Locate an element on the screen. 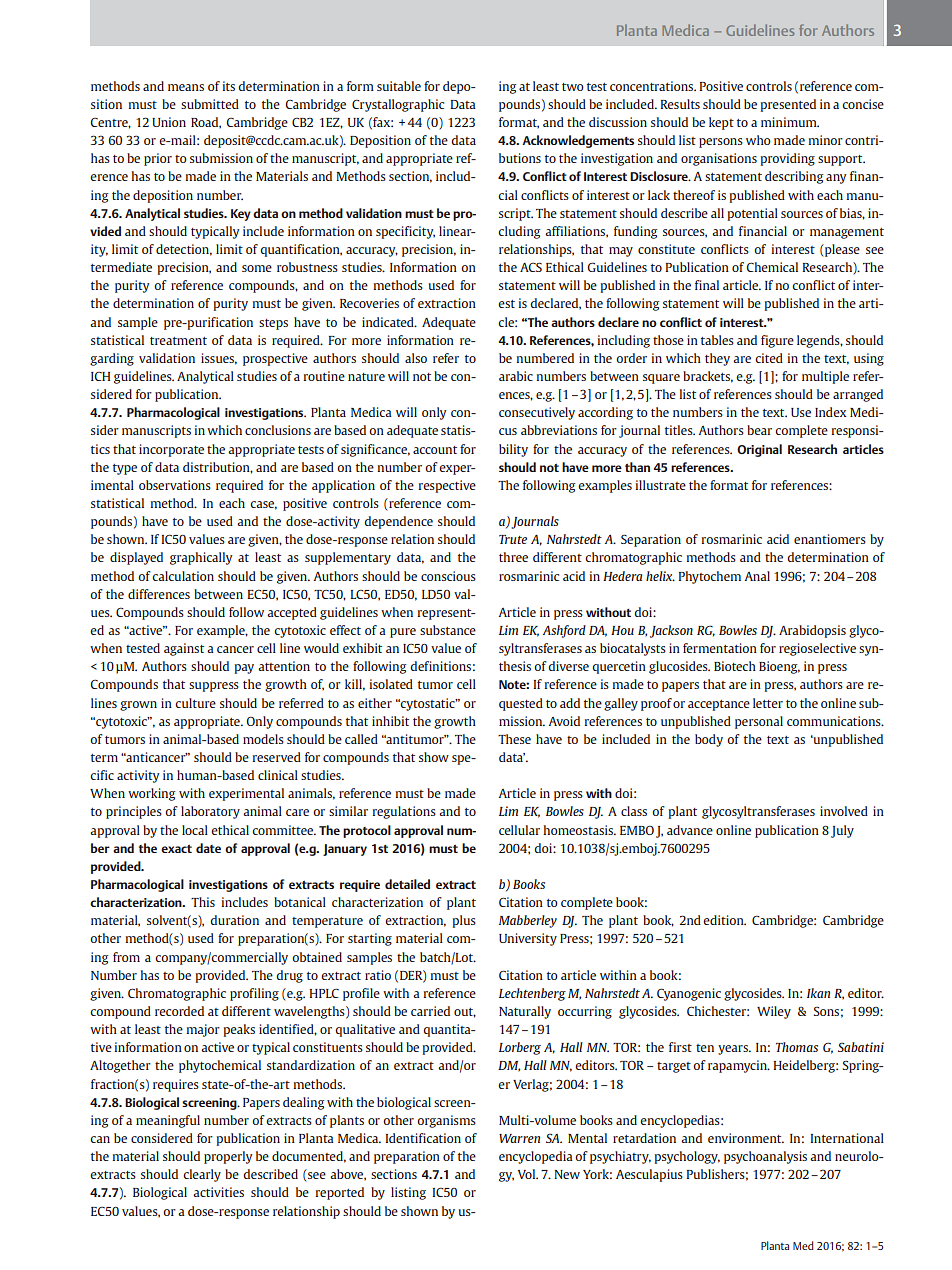 This screenshot has width=952, height=1270. properly is located at coordinates (228, 1157).
